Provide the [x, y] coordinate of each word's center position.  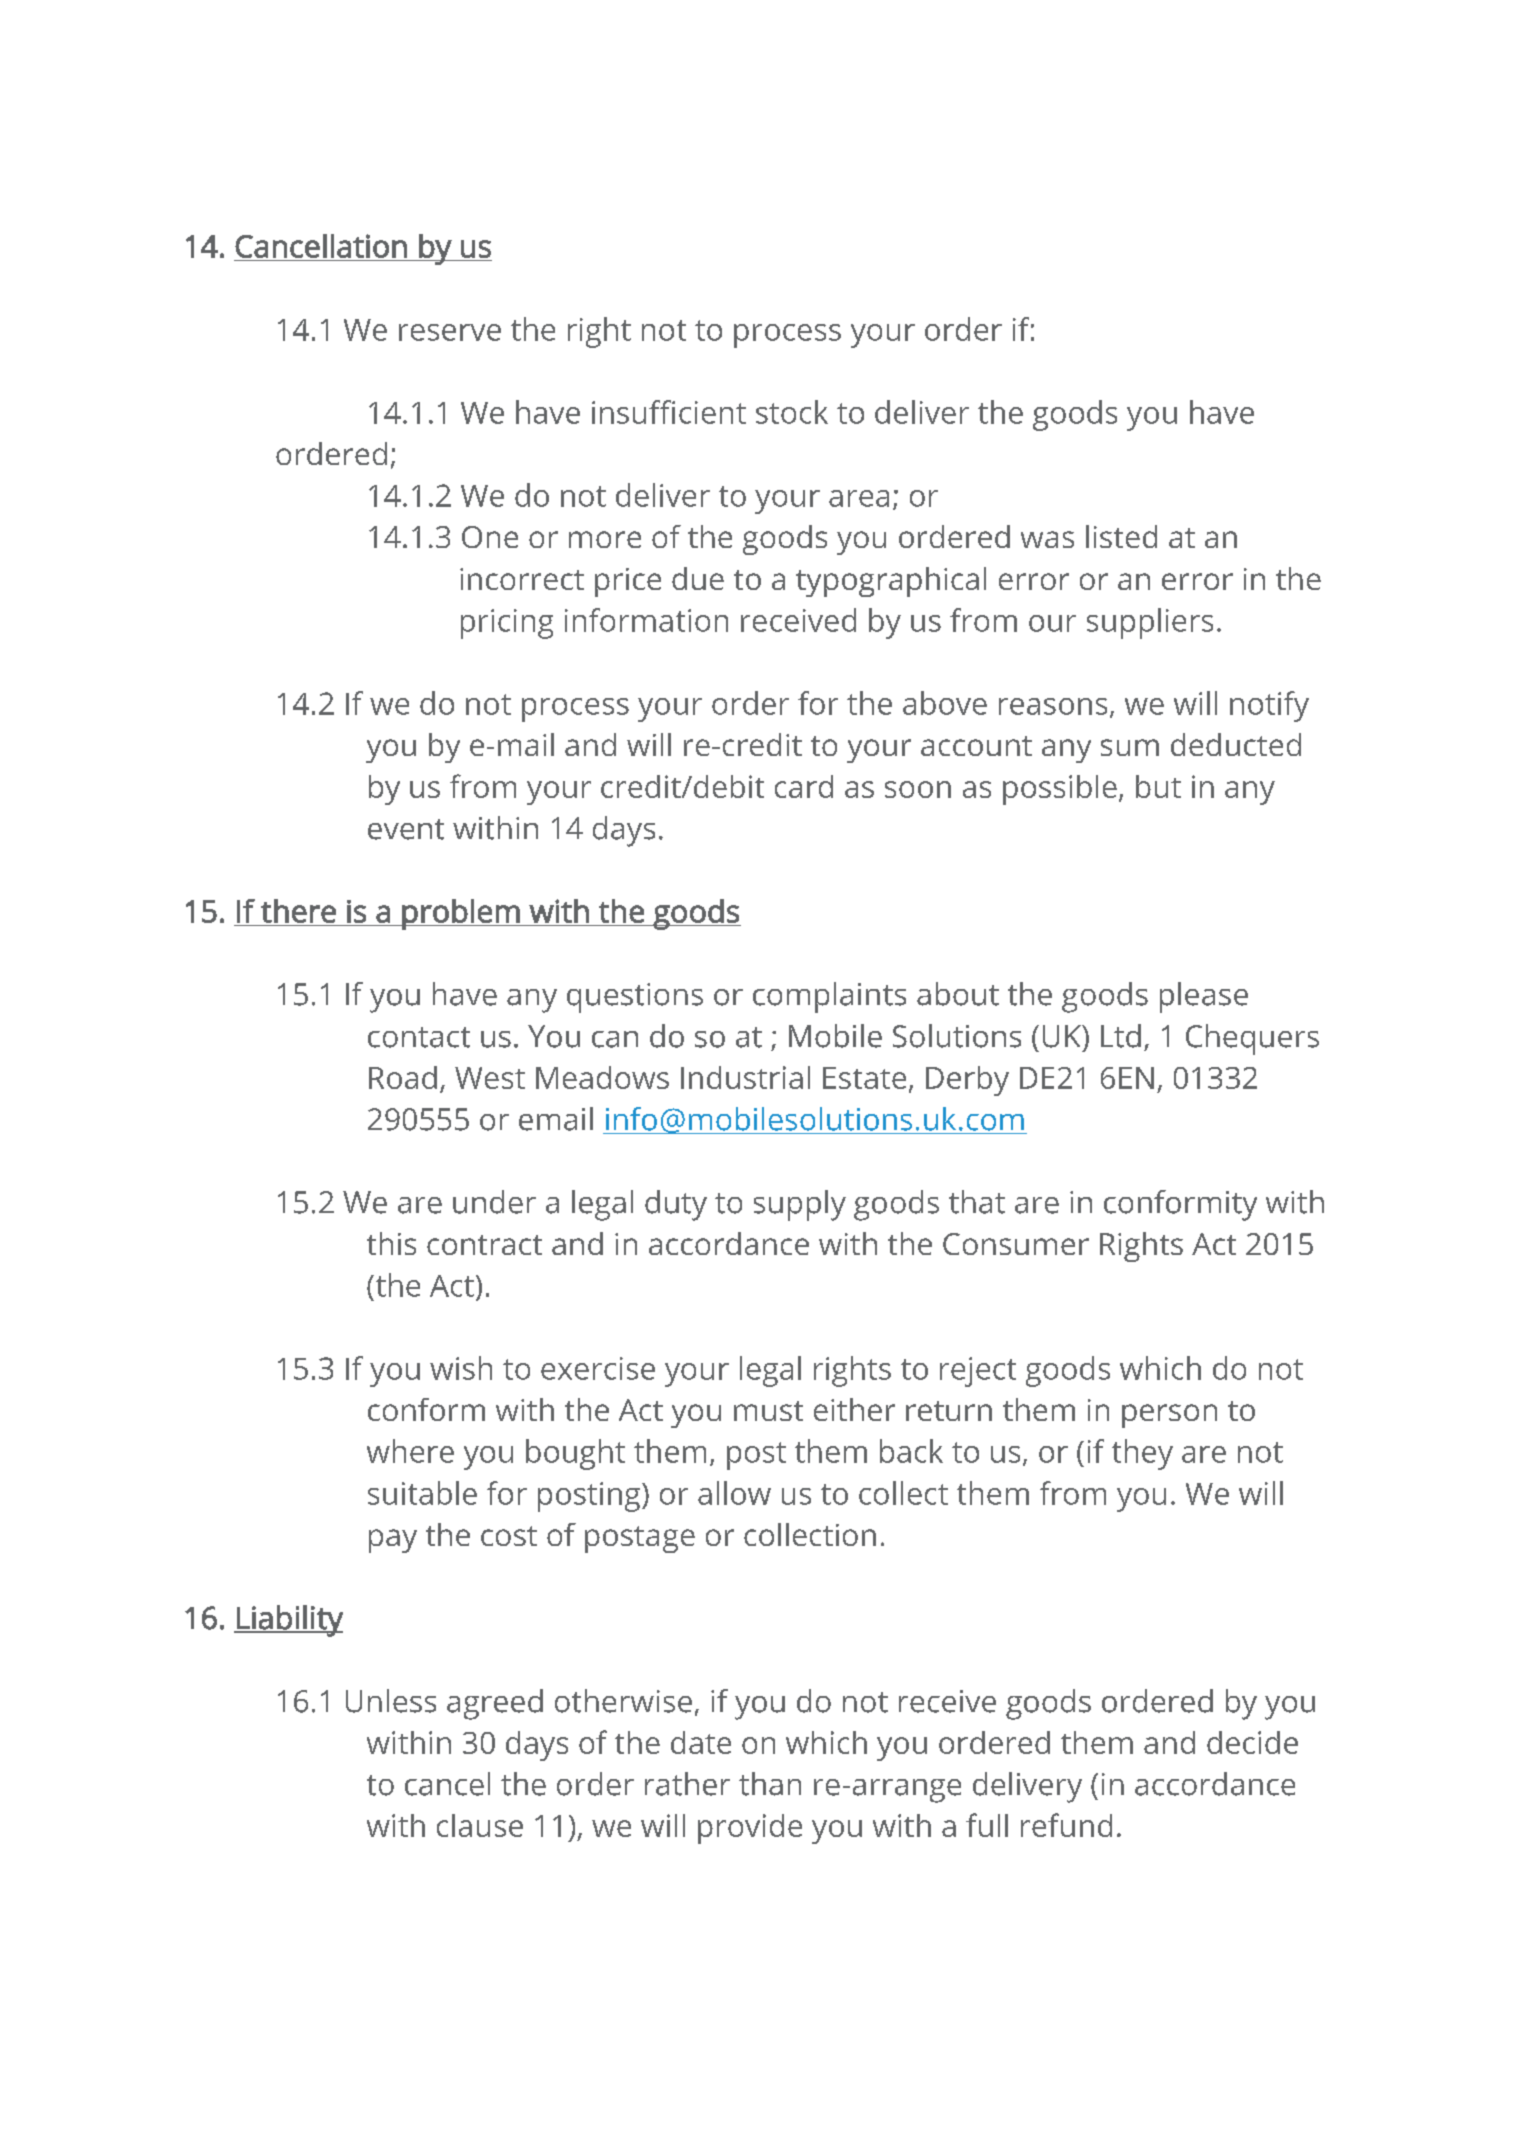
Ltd [1121, 1036]
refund [1066, 1825]
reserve [450, 332]
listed [1121, 536]
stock [792, 412]
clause [480, 1825]
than [770, 1784]
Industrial [745, 1077]
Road [403, 1077]
